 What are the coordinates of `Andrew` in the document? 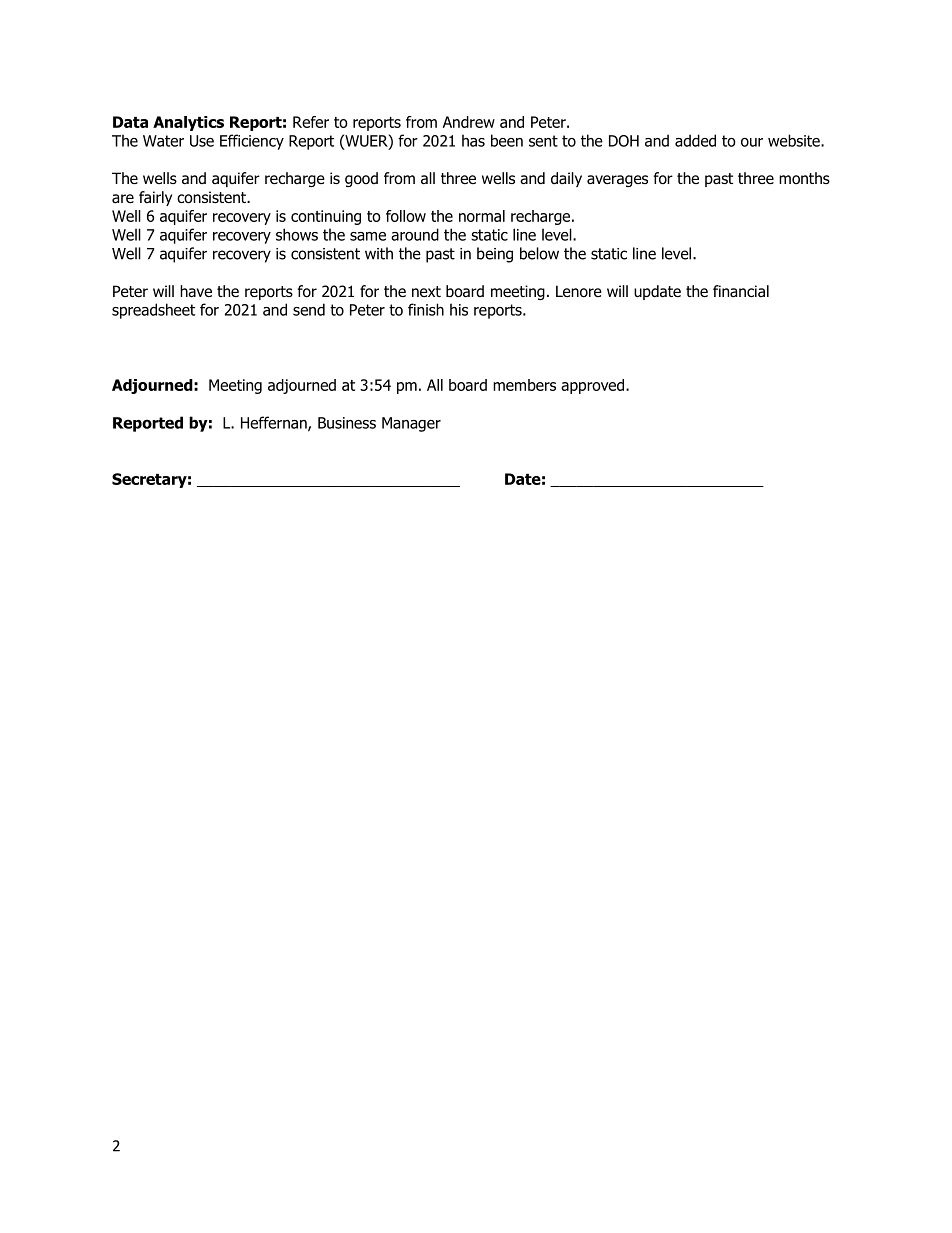 It's located at (469, 122).
